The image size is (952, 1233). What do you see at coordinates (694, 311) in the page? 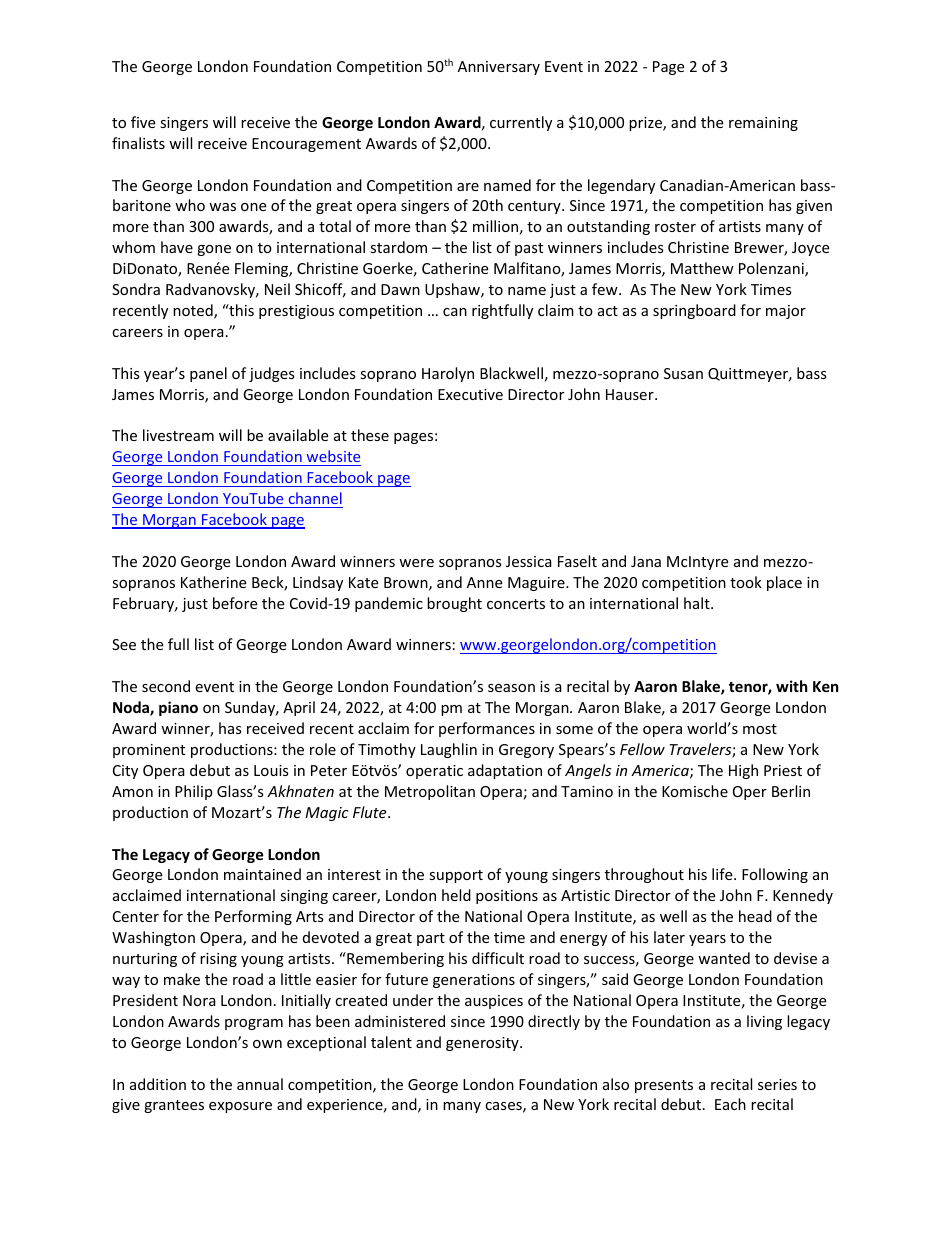
I see `springboard` at bounding box center [694, 311].
